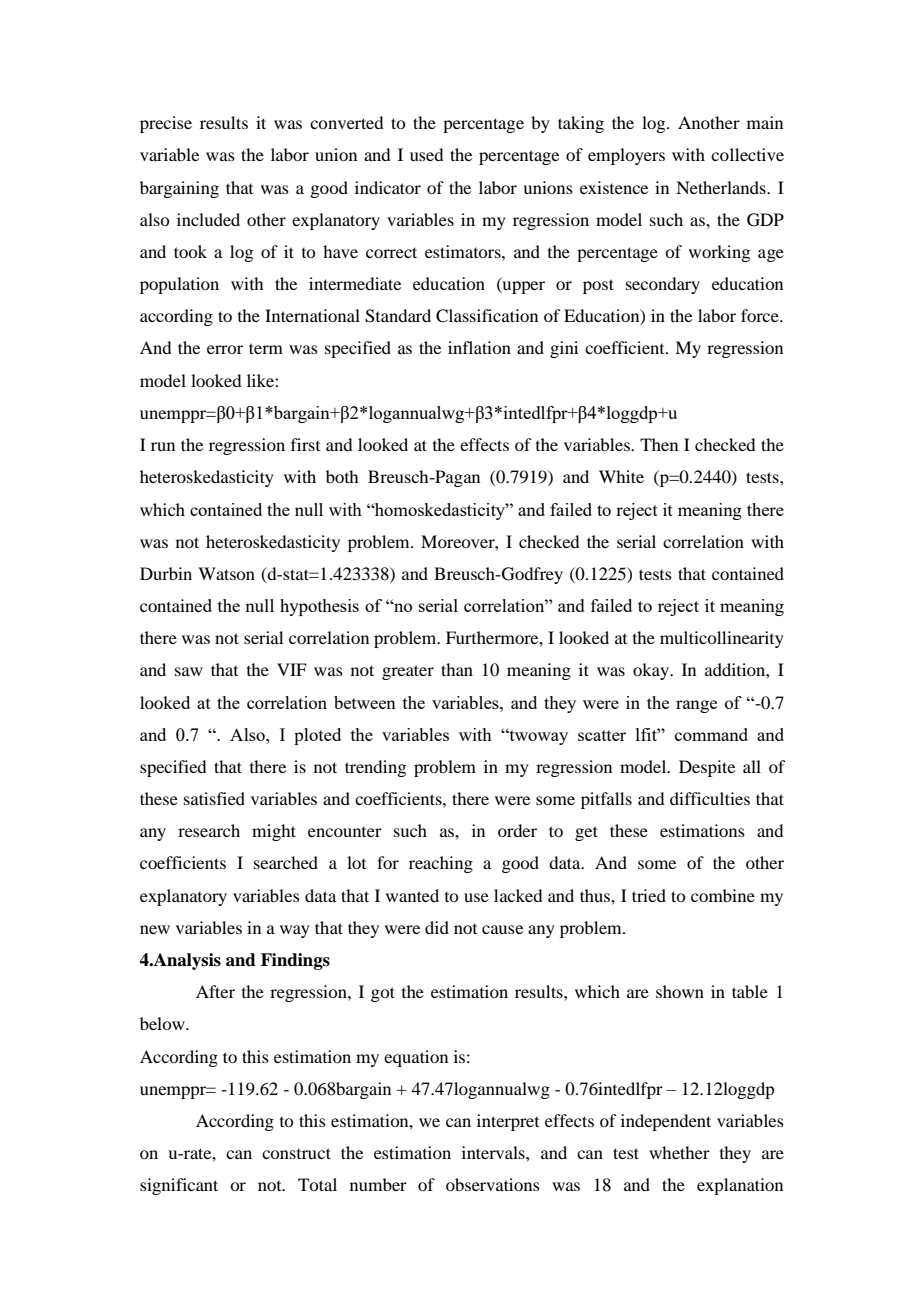 This screenshot has height=1309, width=924. What do you see at coordinates (426, 154) in the screenshot?
I see `used` at bounding box center [426, 154].
